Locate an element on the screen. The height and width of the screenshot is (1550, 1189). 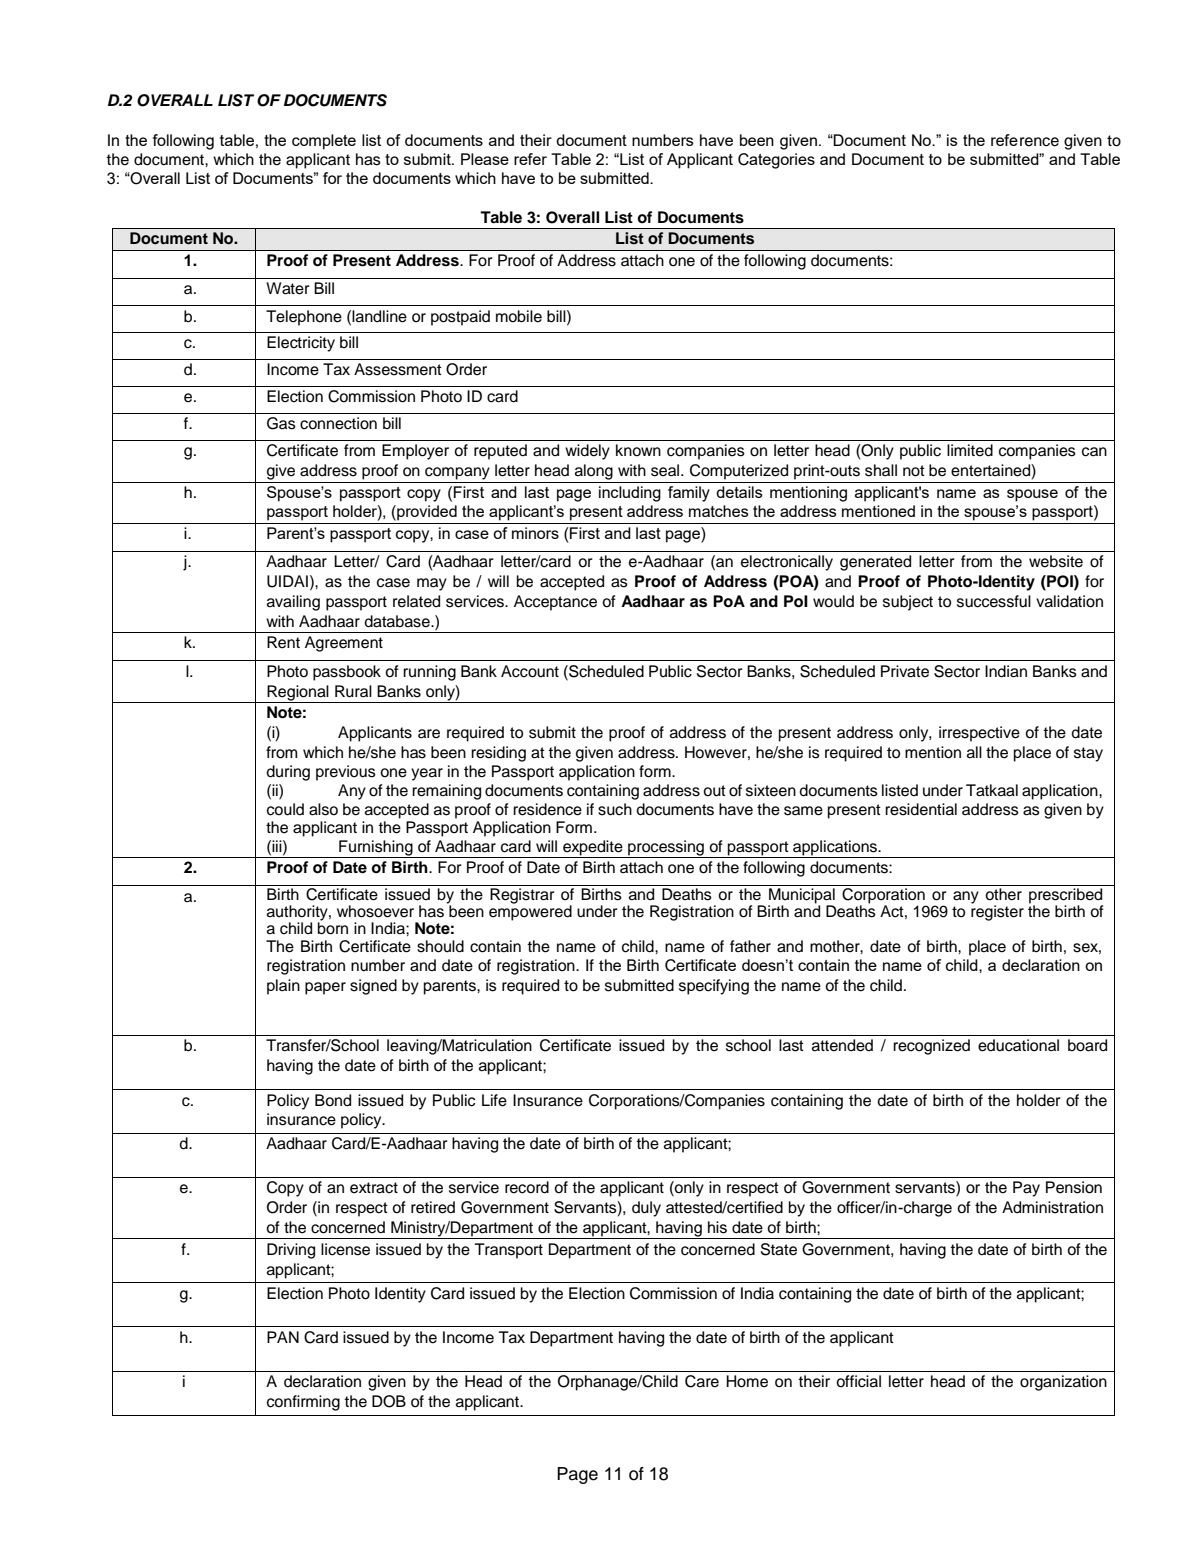
related is located at coordinates (416, 601).
